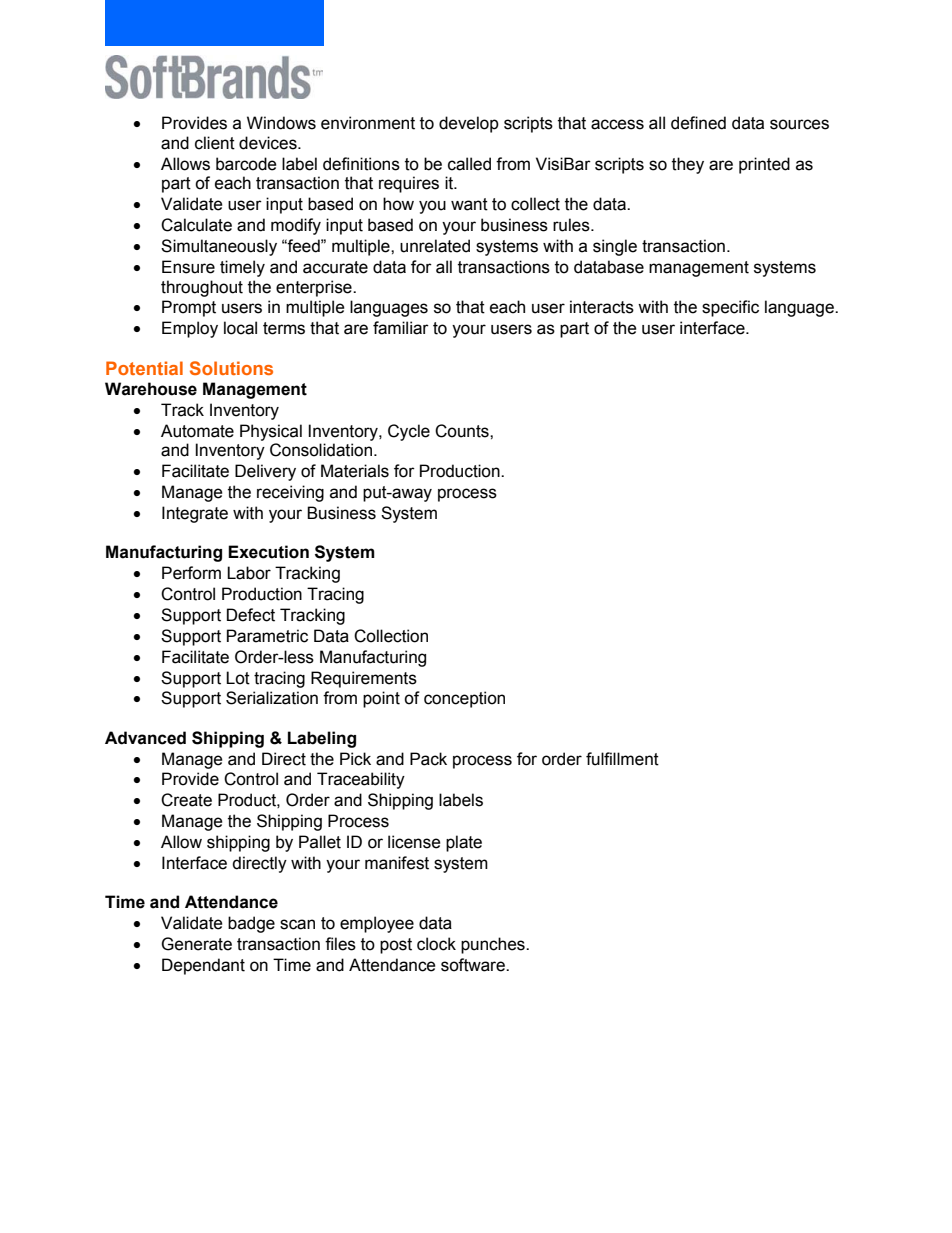 This screenshot has height=1233, width=952. What do you see at coordinates (688, 165) in the screenshot?
I see `they` at bounding box center [688, 165].
